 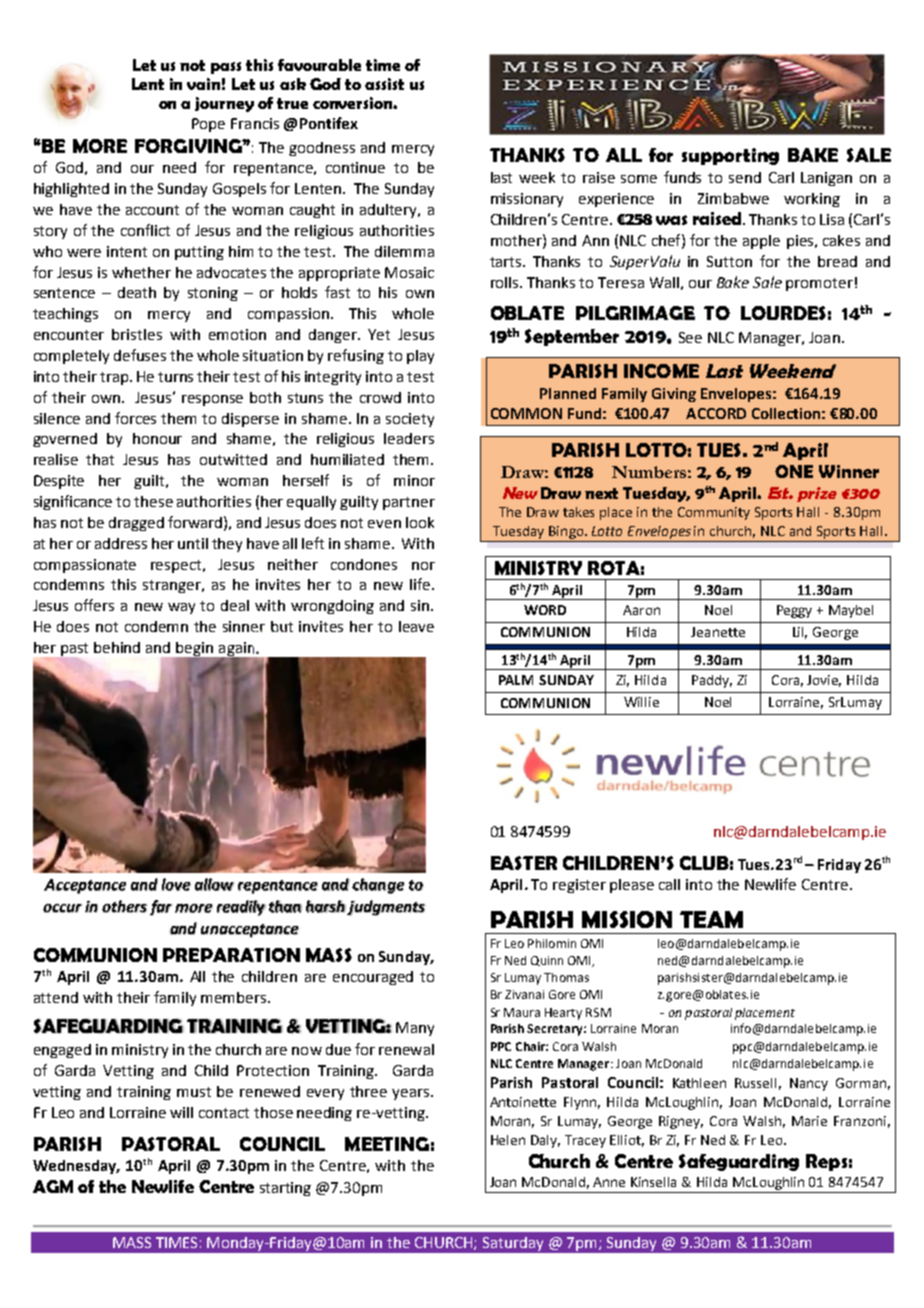 I want to click on Community, so click(x=714, y=513).
